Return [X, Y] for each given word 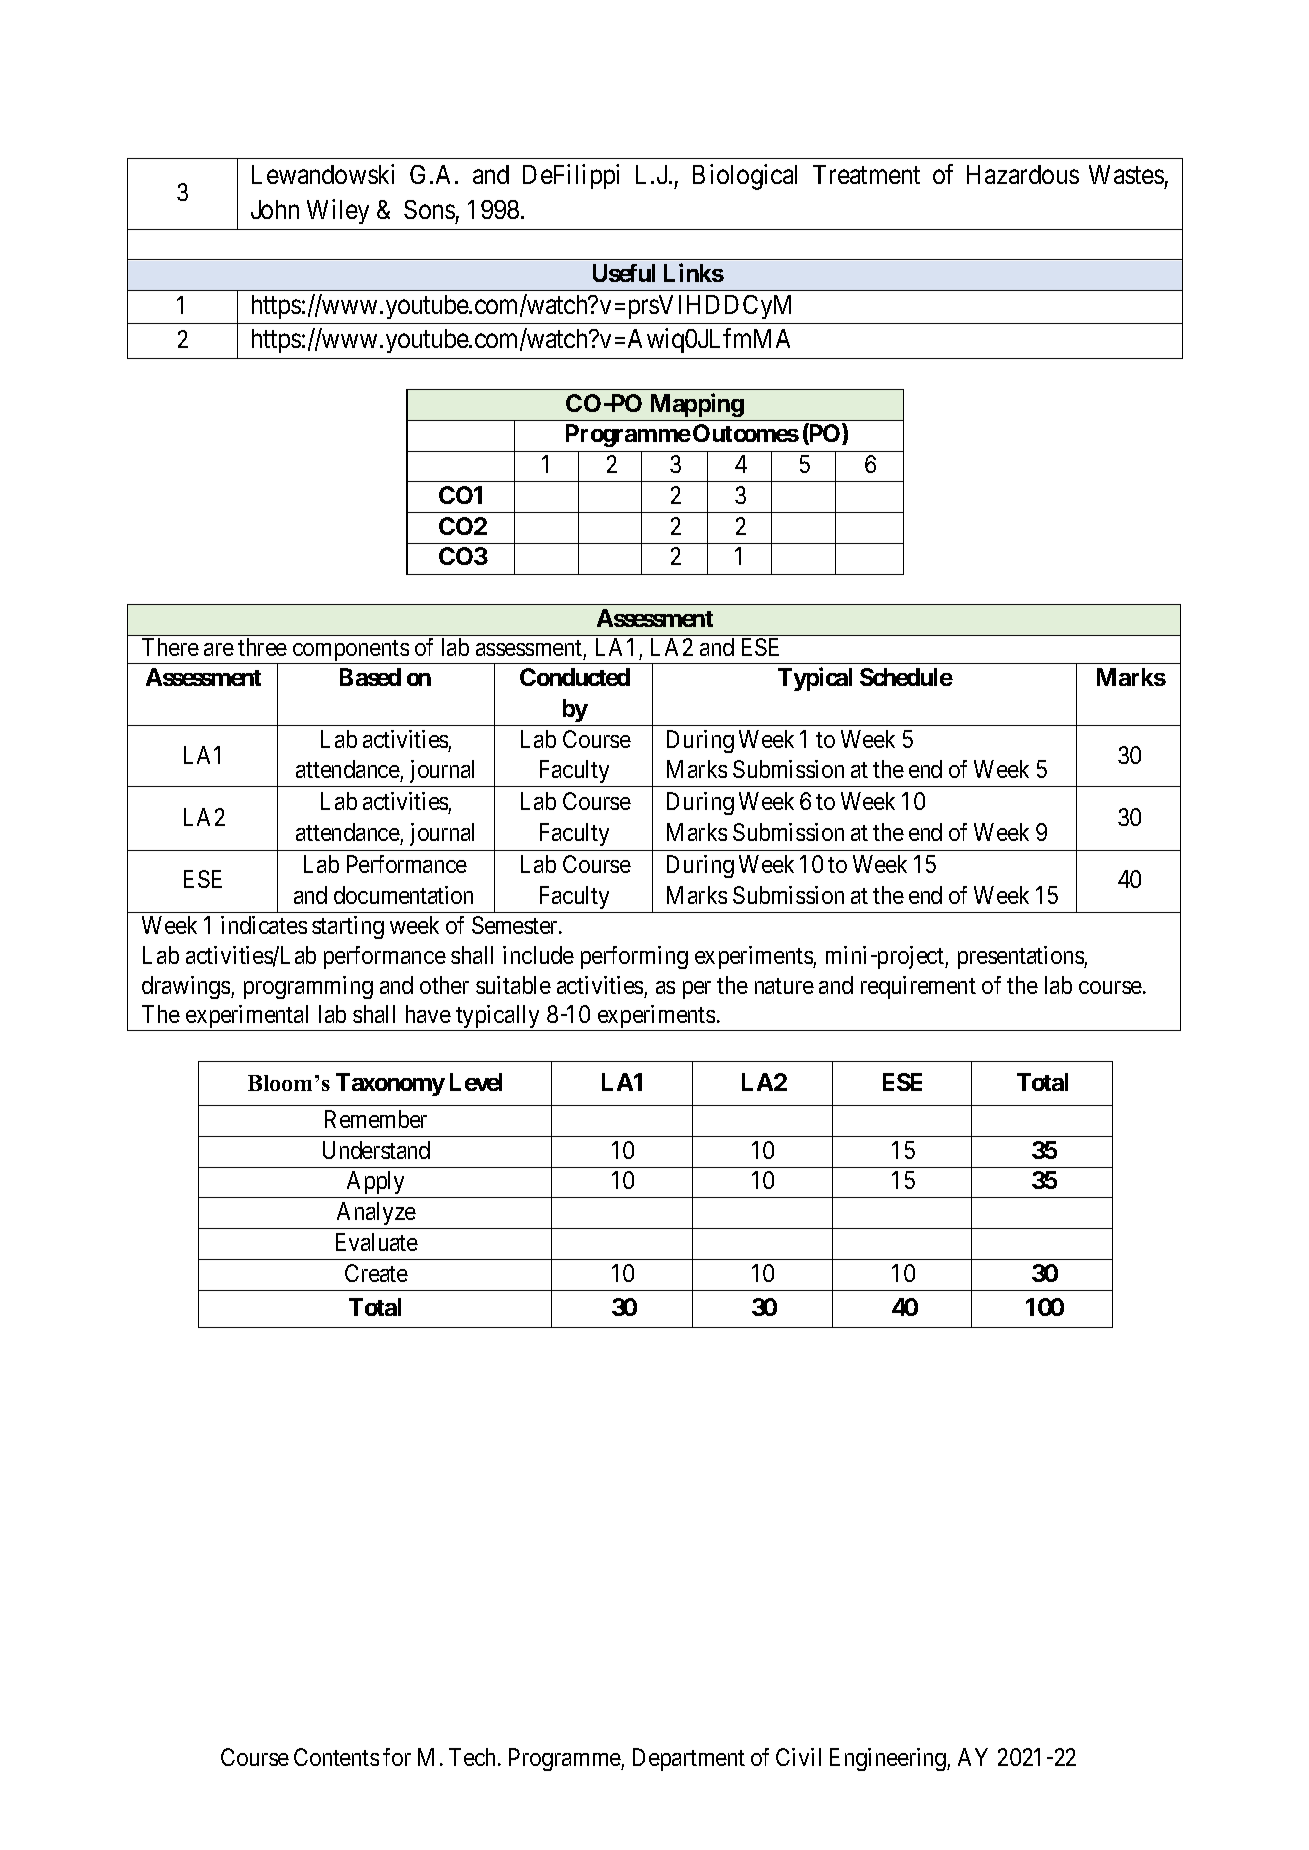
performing [634, 957]
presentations [1021, 957]
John [275, 209]
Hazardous [1023, 174]
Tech [474, 1757]
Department [689, 1759]
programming [308, 987]
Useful [624, 273]
